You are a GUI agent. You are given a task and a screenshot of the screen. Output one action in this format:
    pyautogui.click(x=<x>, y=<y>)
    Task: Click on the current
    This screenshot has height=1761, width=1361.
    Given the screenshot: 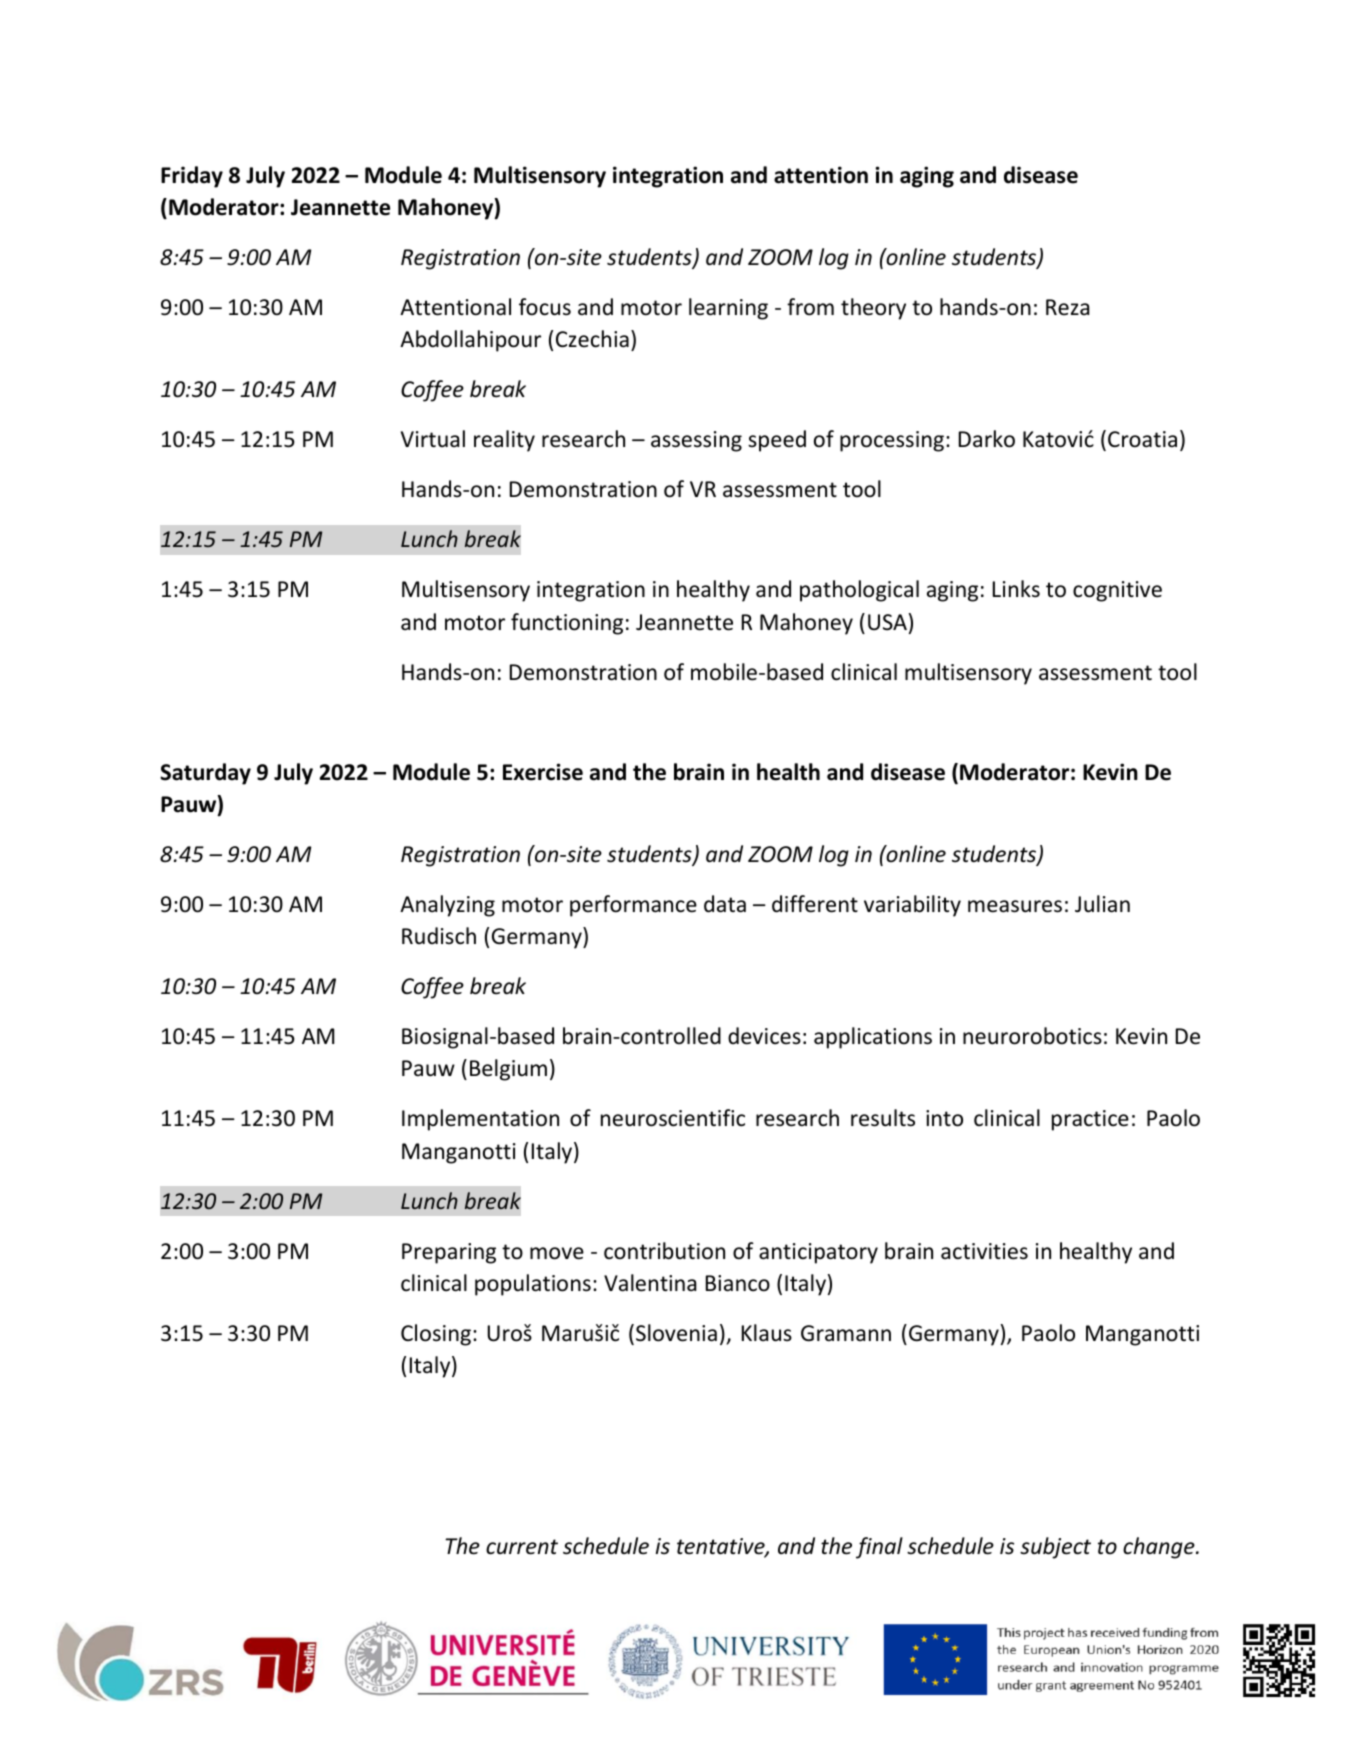 What is the action you would take?
    pyautogui.click(x=522, y=1547)
